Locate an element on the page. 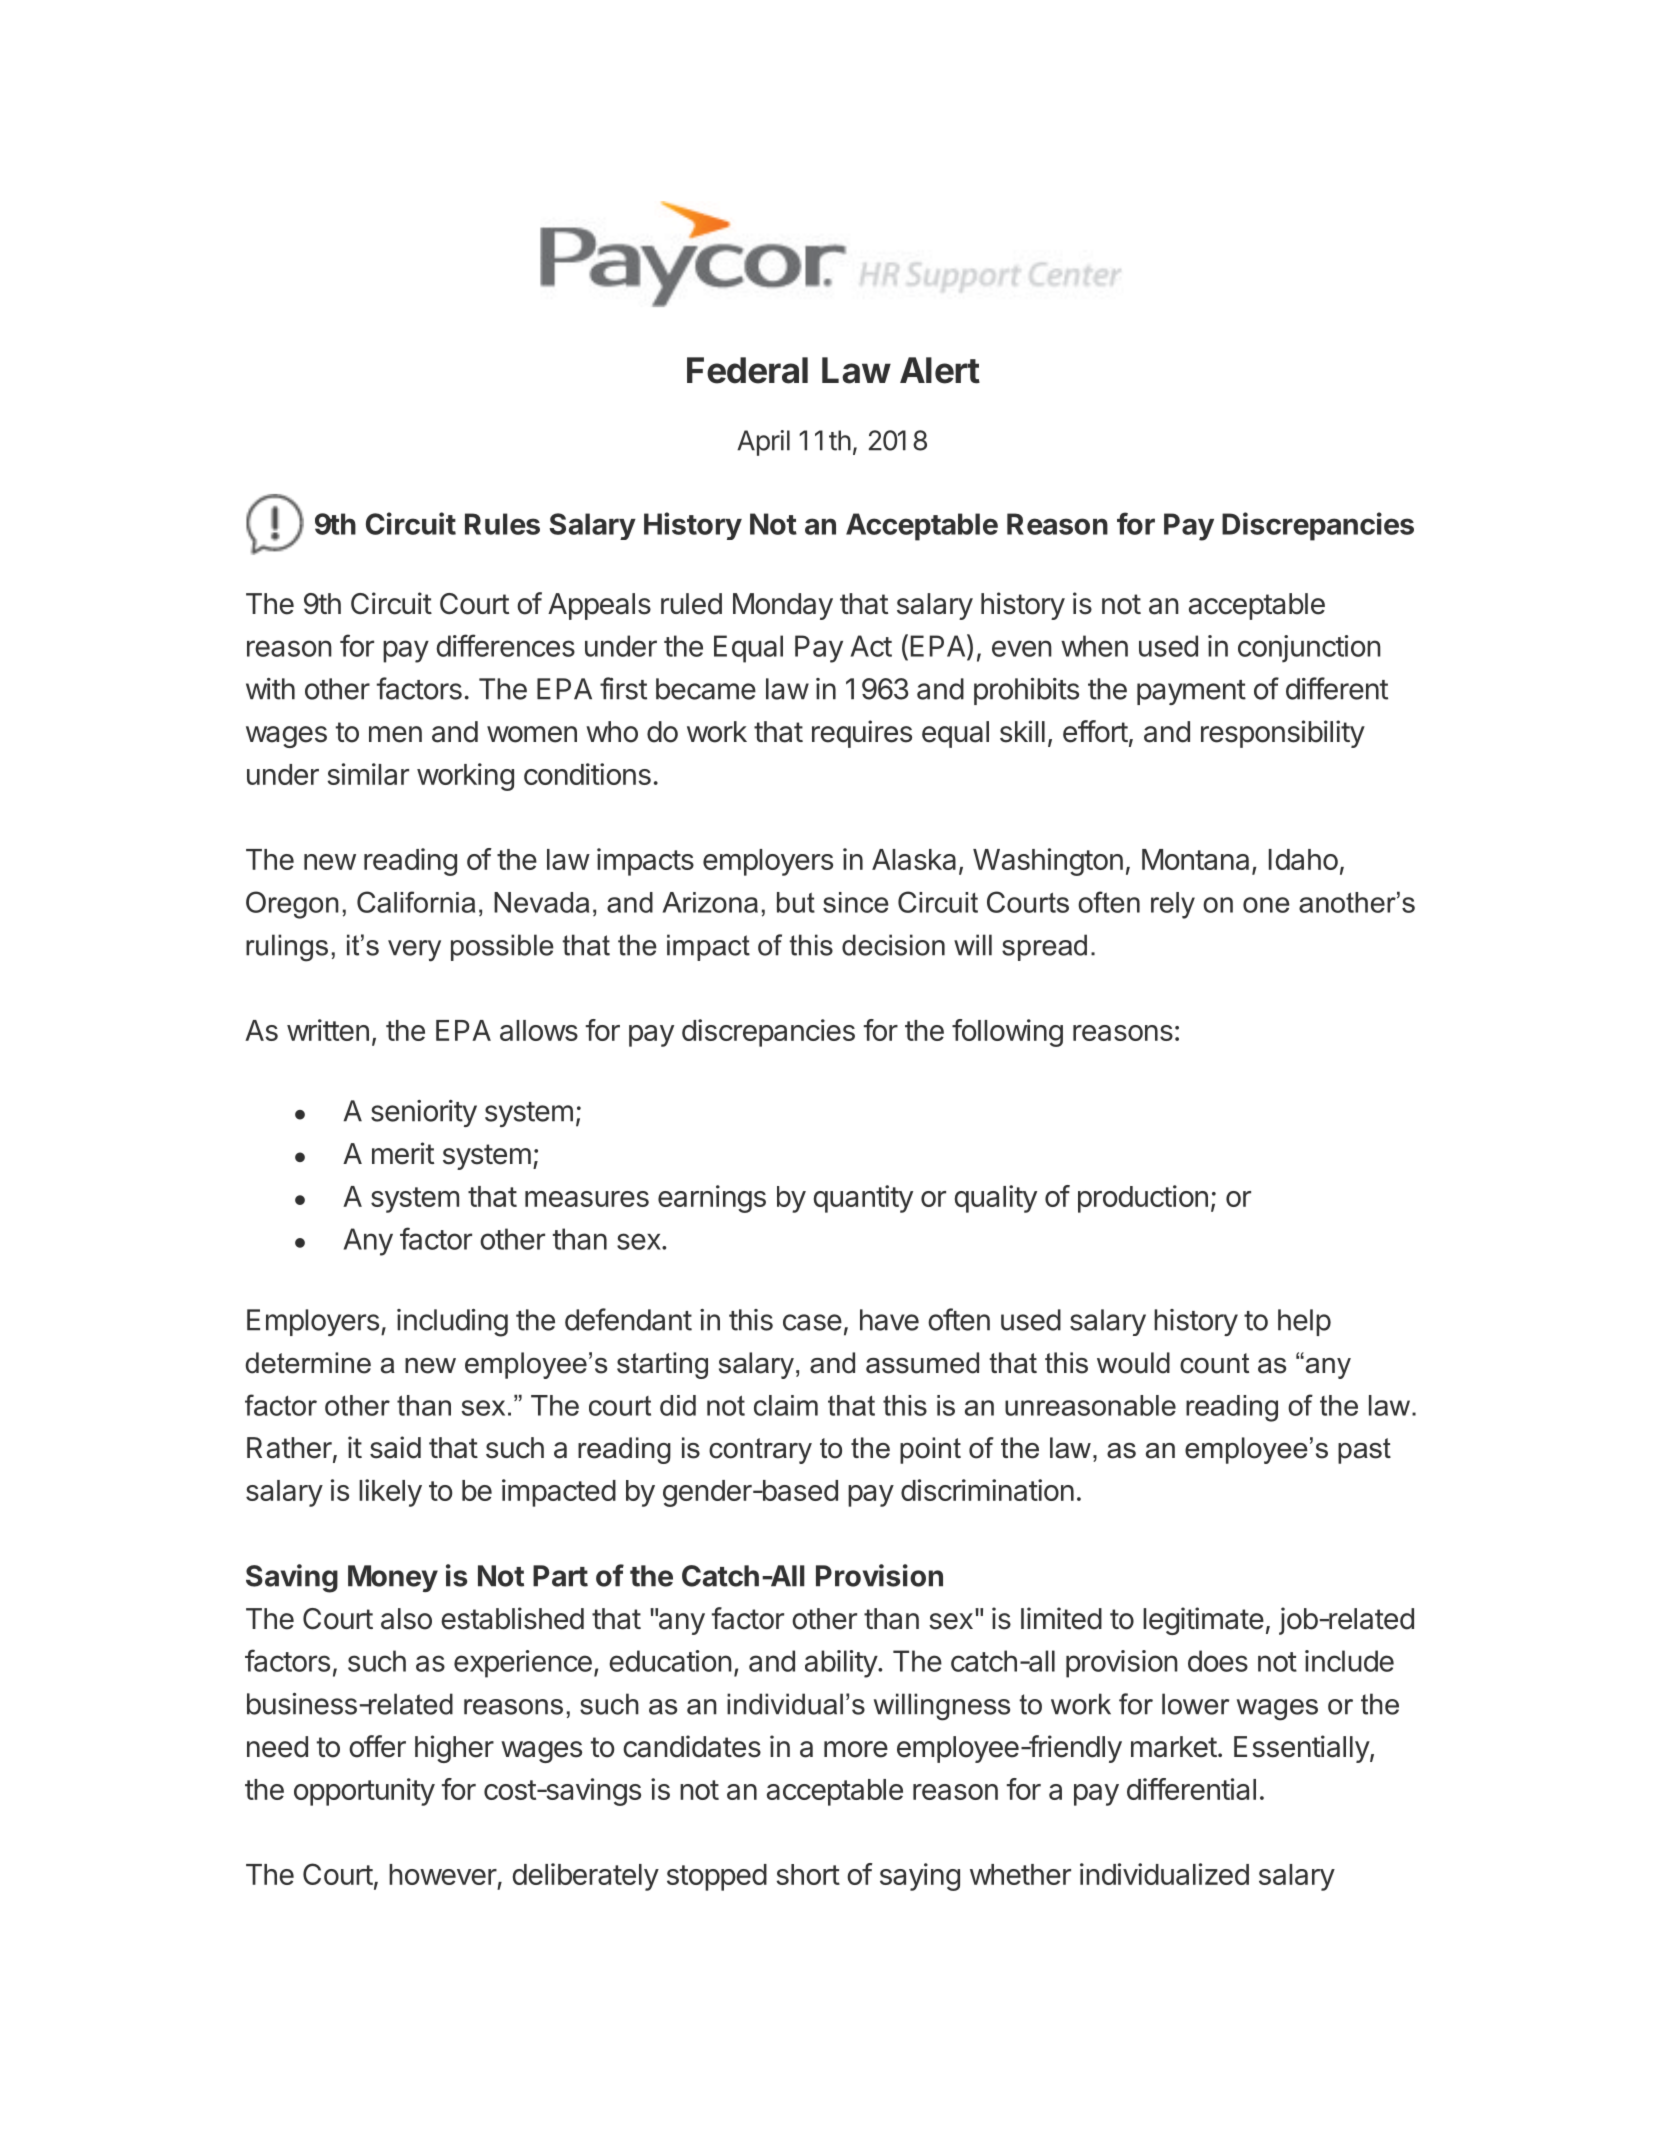 Image resolution: width=1664 pixels, height=2153 pixels. opportunity is located at coordinates (364, 1792).
